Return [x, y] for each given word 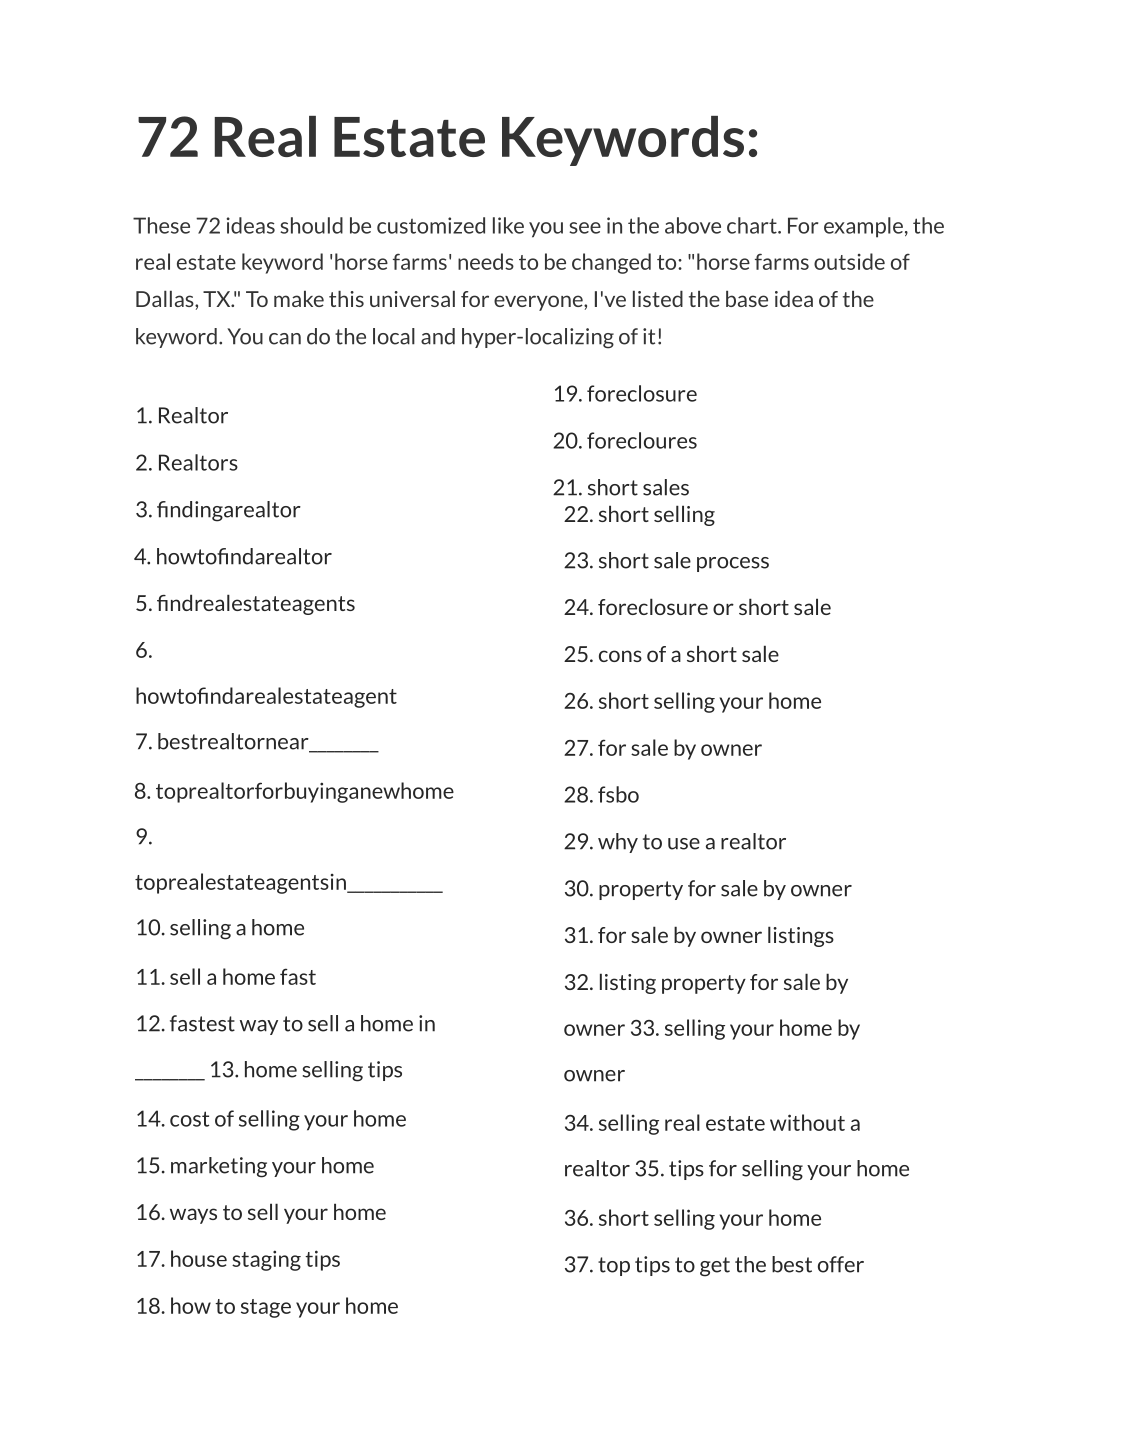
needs [486, 261]
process [733, 564]
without [807, 1122]
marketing [219, 1167]
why [618, 843]
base [747, 299]
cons [620, 656]
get [715, 1267]
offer [841, 1264]
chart [753, 225]
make [299, 299]
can [285, 339]
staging [266, 1260]
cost [189, 1119]
